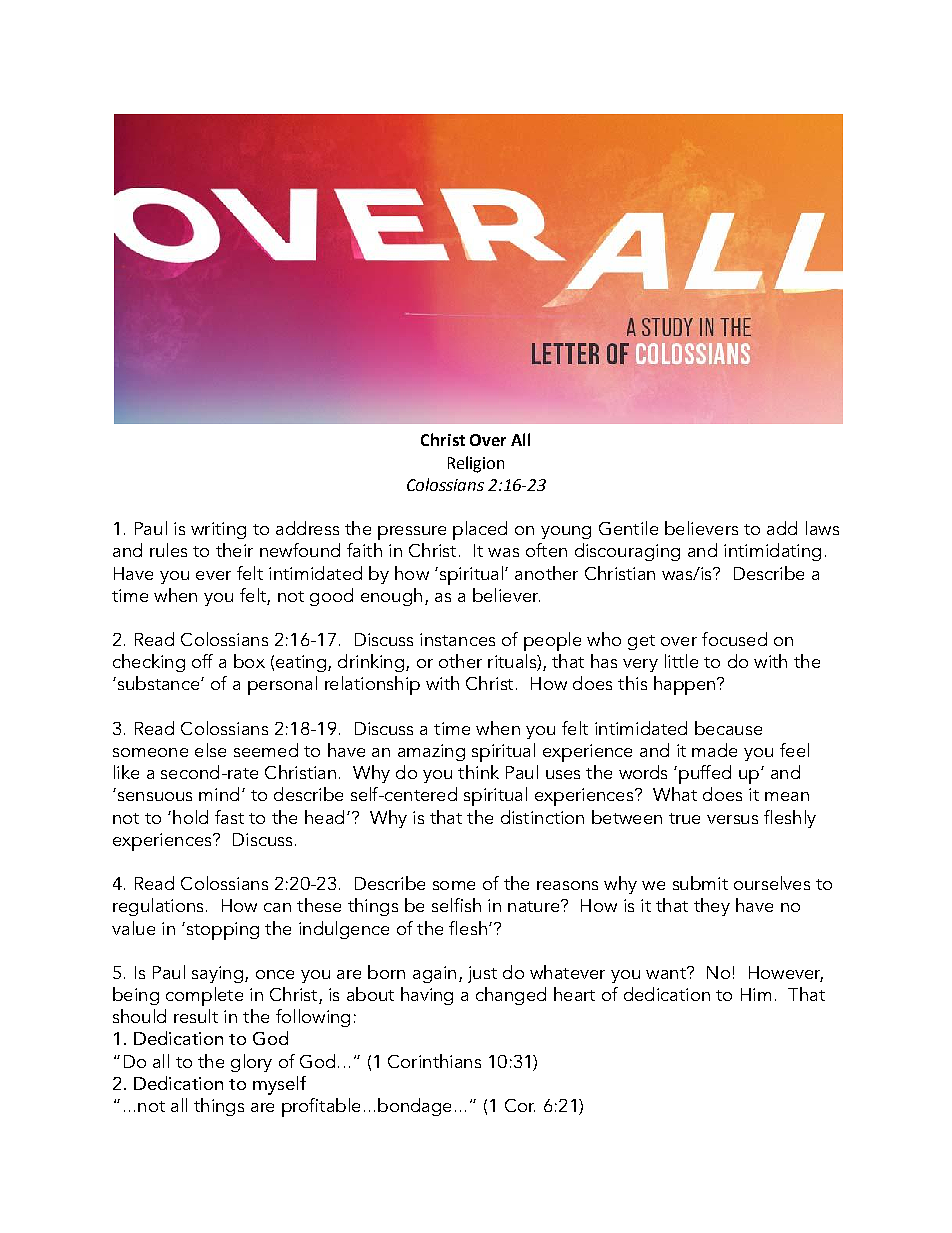 Image resolution: width=952 pixels, height=1233 pixels. What do you see at coordinates (218, 530) in the screenshot?
I see `writing` at bounding box center [218, 530].
